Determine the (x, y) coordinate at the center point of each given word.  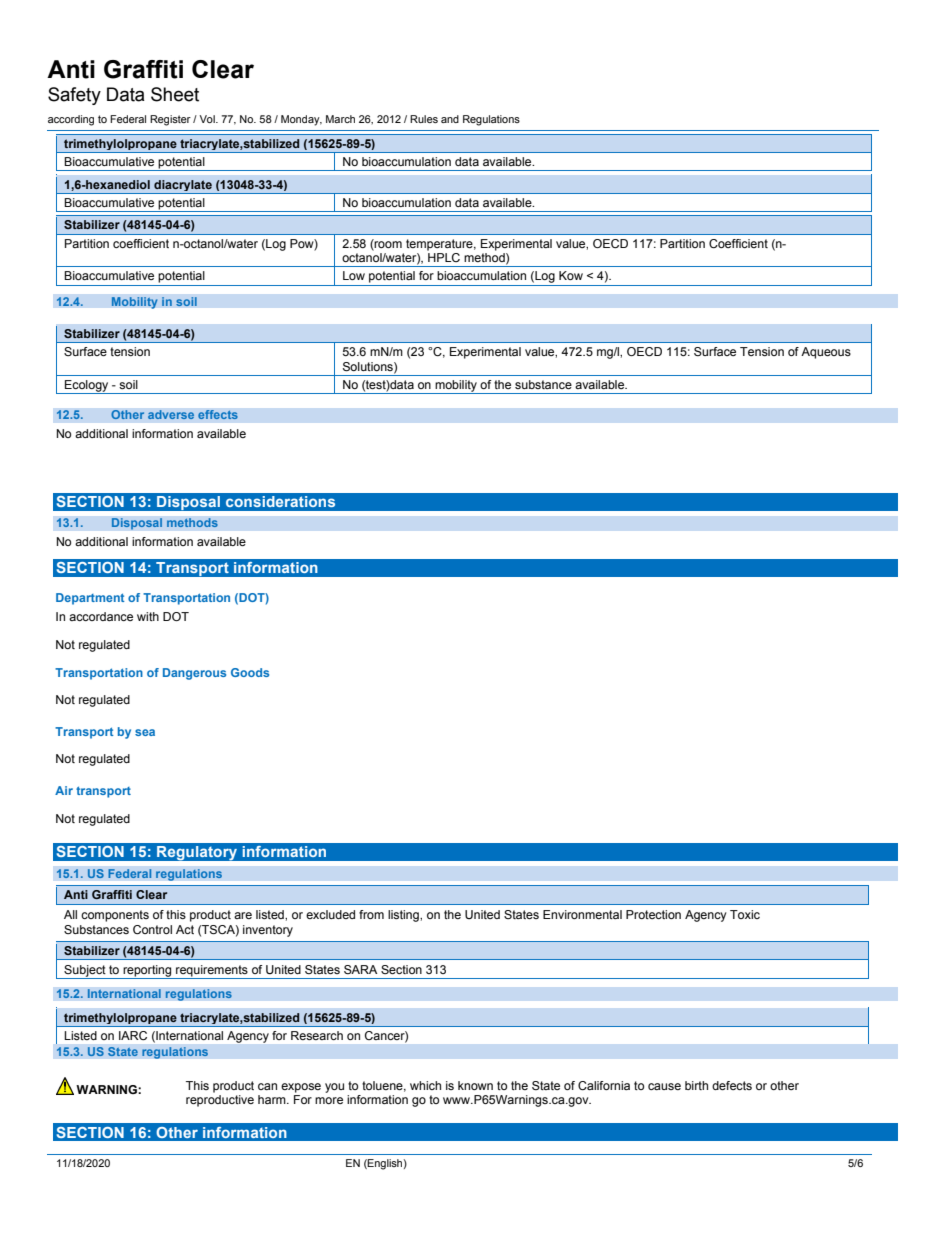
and (450, 119)
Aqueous (826, 353)
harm (273, 1099)
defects (732, 1085)
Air (64, 790)
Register (170, 120)
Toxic (745, 914)
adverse (171, 415)
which (425, 1085)
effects (218, 415)
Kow (571, 275)
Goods (250, 672)
